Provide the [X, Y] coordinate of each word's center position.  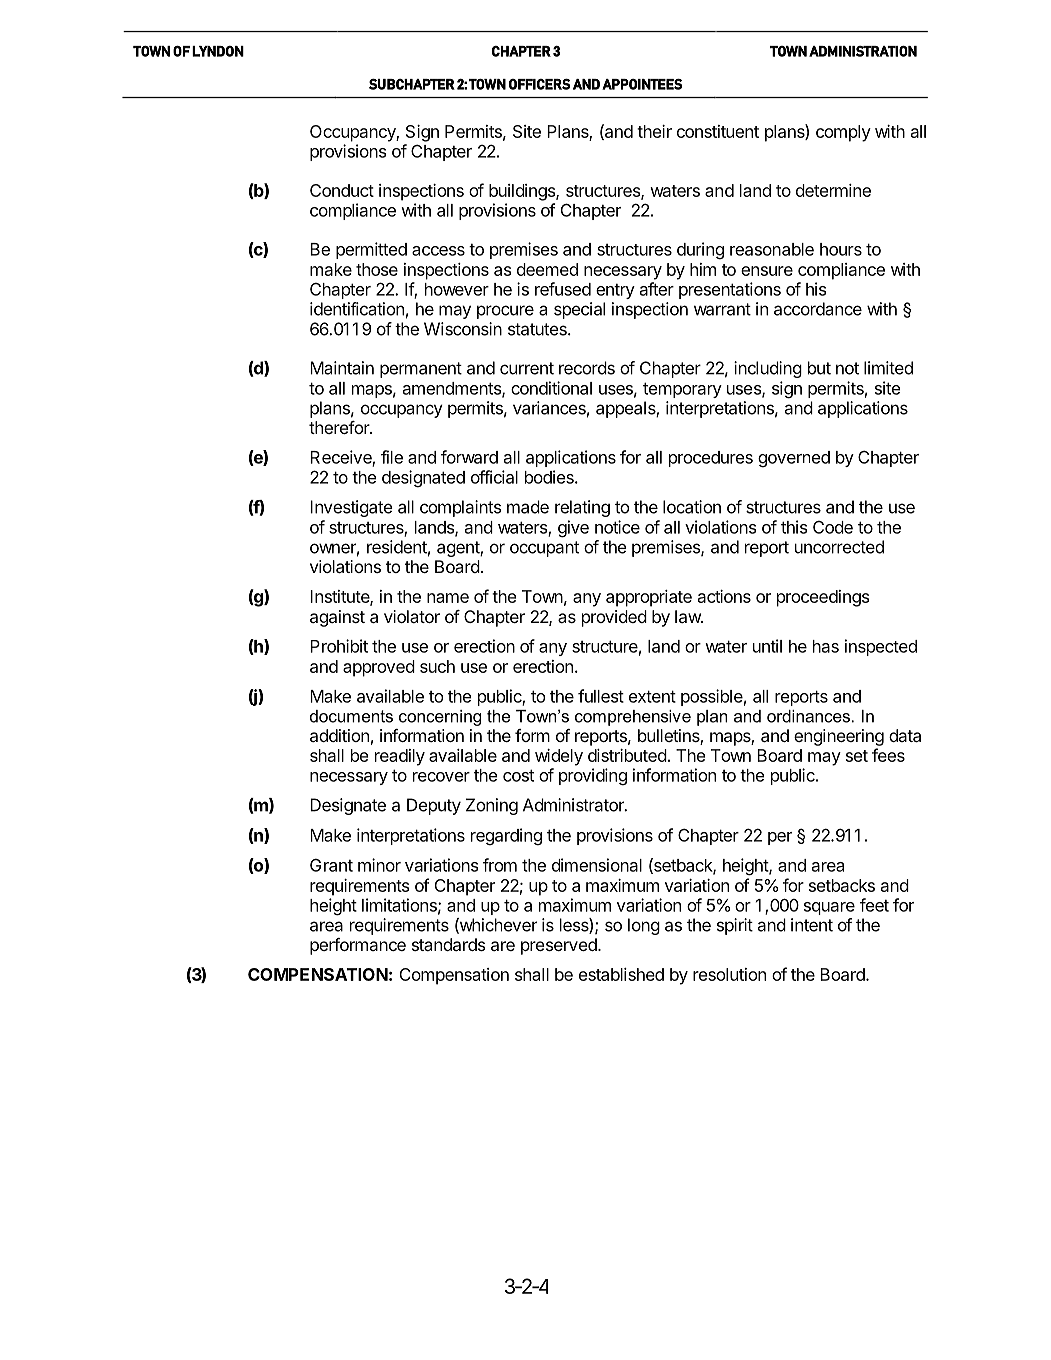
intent [812, 925]
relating [582, 508]
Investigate [351, 508]
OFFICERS [539, 84]
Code [833, 527]
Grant [331, 865]
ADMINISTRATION [863, 51]
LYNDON [218, 51]
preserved [560, 946]
